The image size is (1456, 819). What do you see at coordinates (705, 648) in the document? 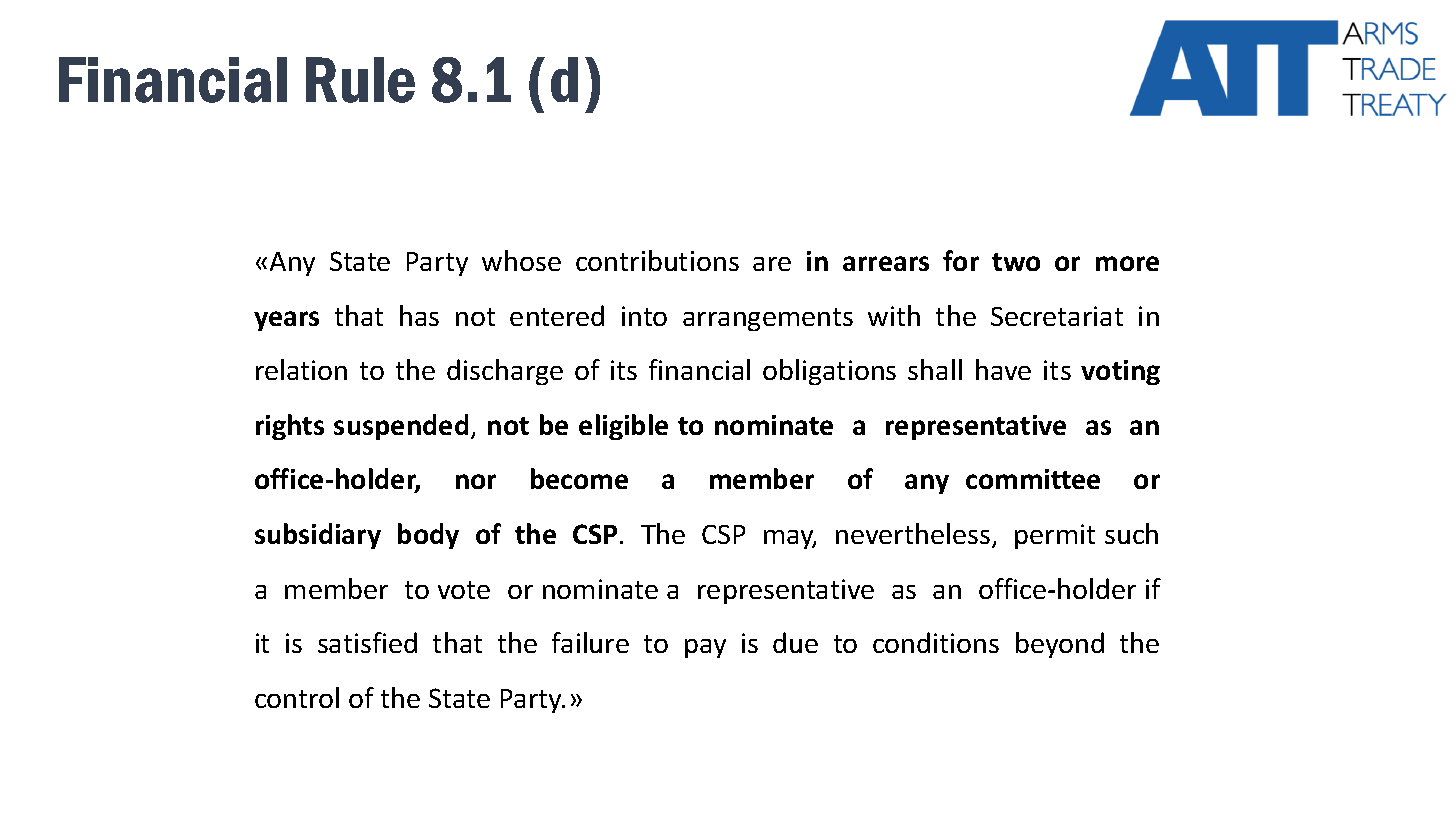
I see `pay` at bounding box center [705, 648].
